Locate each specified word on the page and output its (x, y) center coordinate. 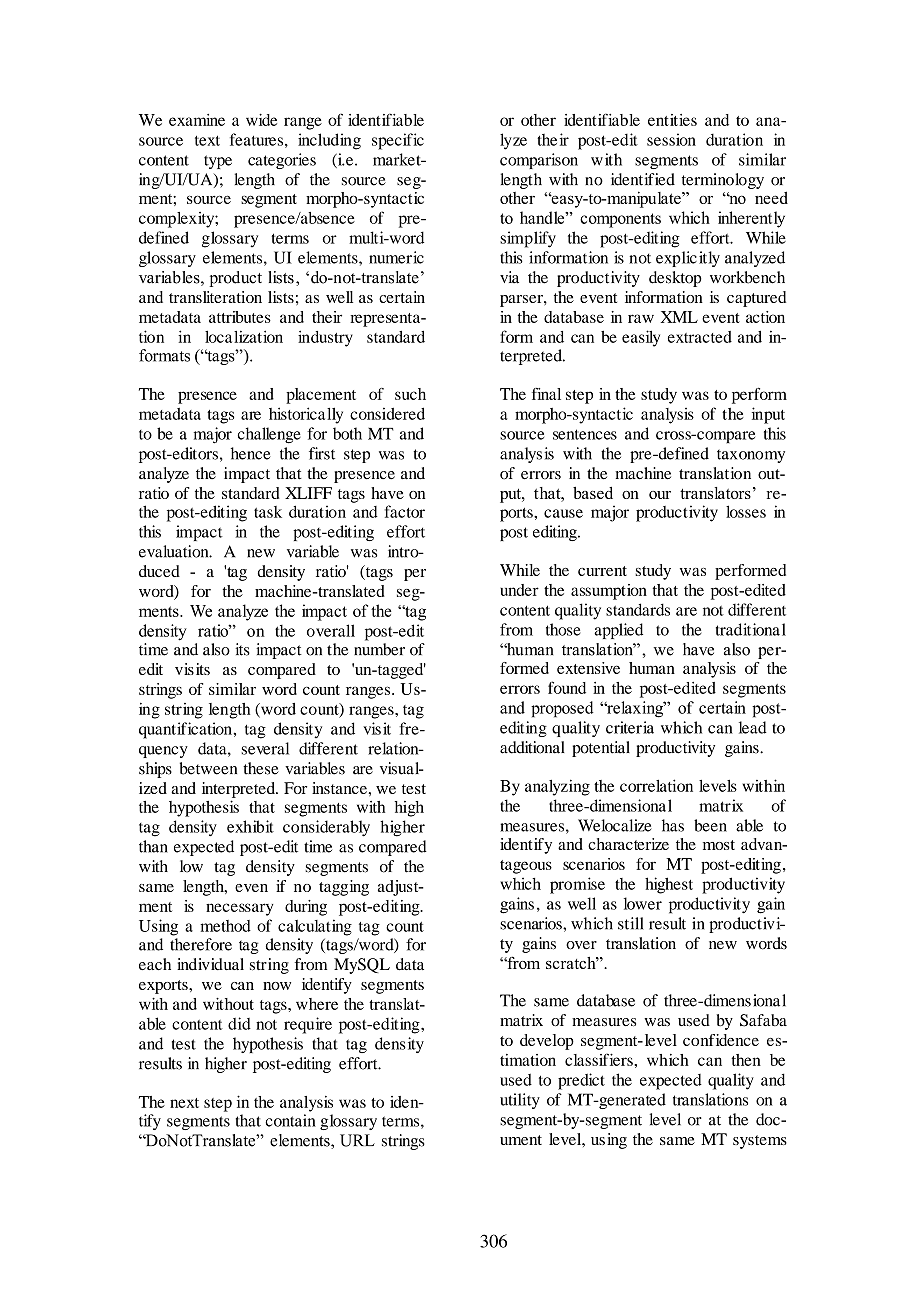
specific (398, 141)
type (218, 162)
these (261, 768)
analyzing (557, 787)
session (671, 139)
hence (251, 453)
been (710, 825)
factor (405, 511)
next (184, 1103)
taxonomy (751, 456)
